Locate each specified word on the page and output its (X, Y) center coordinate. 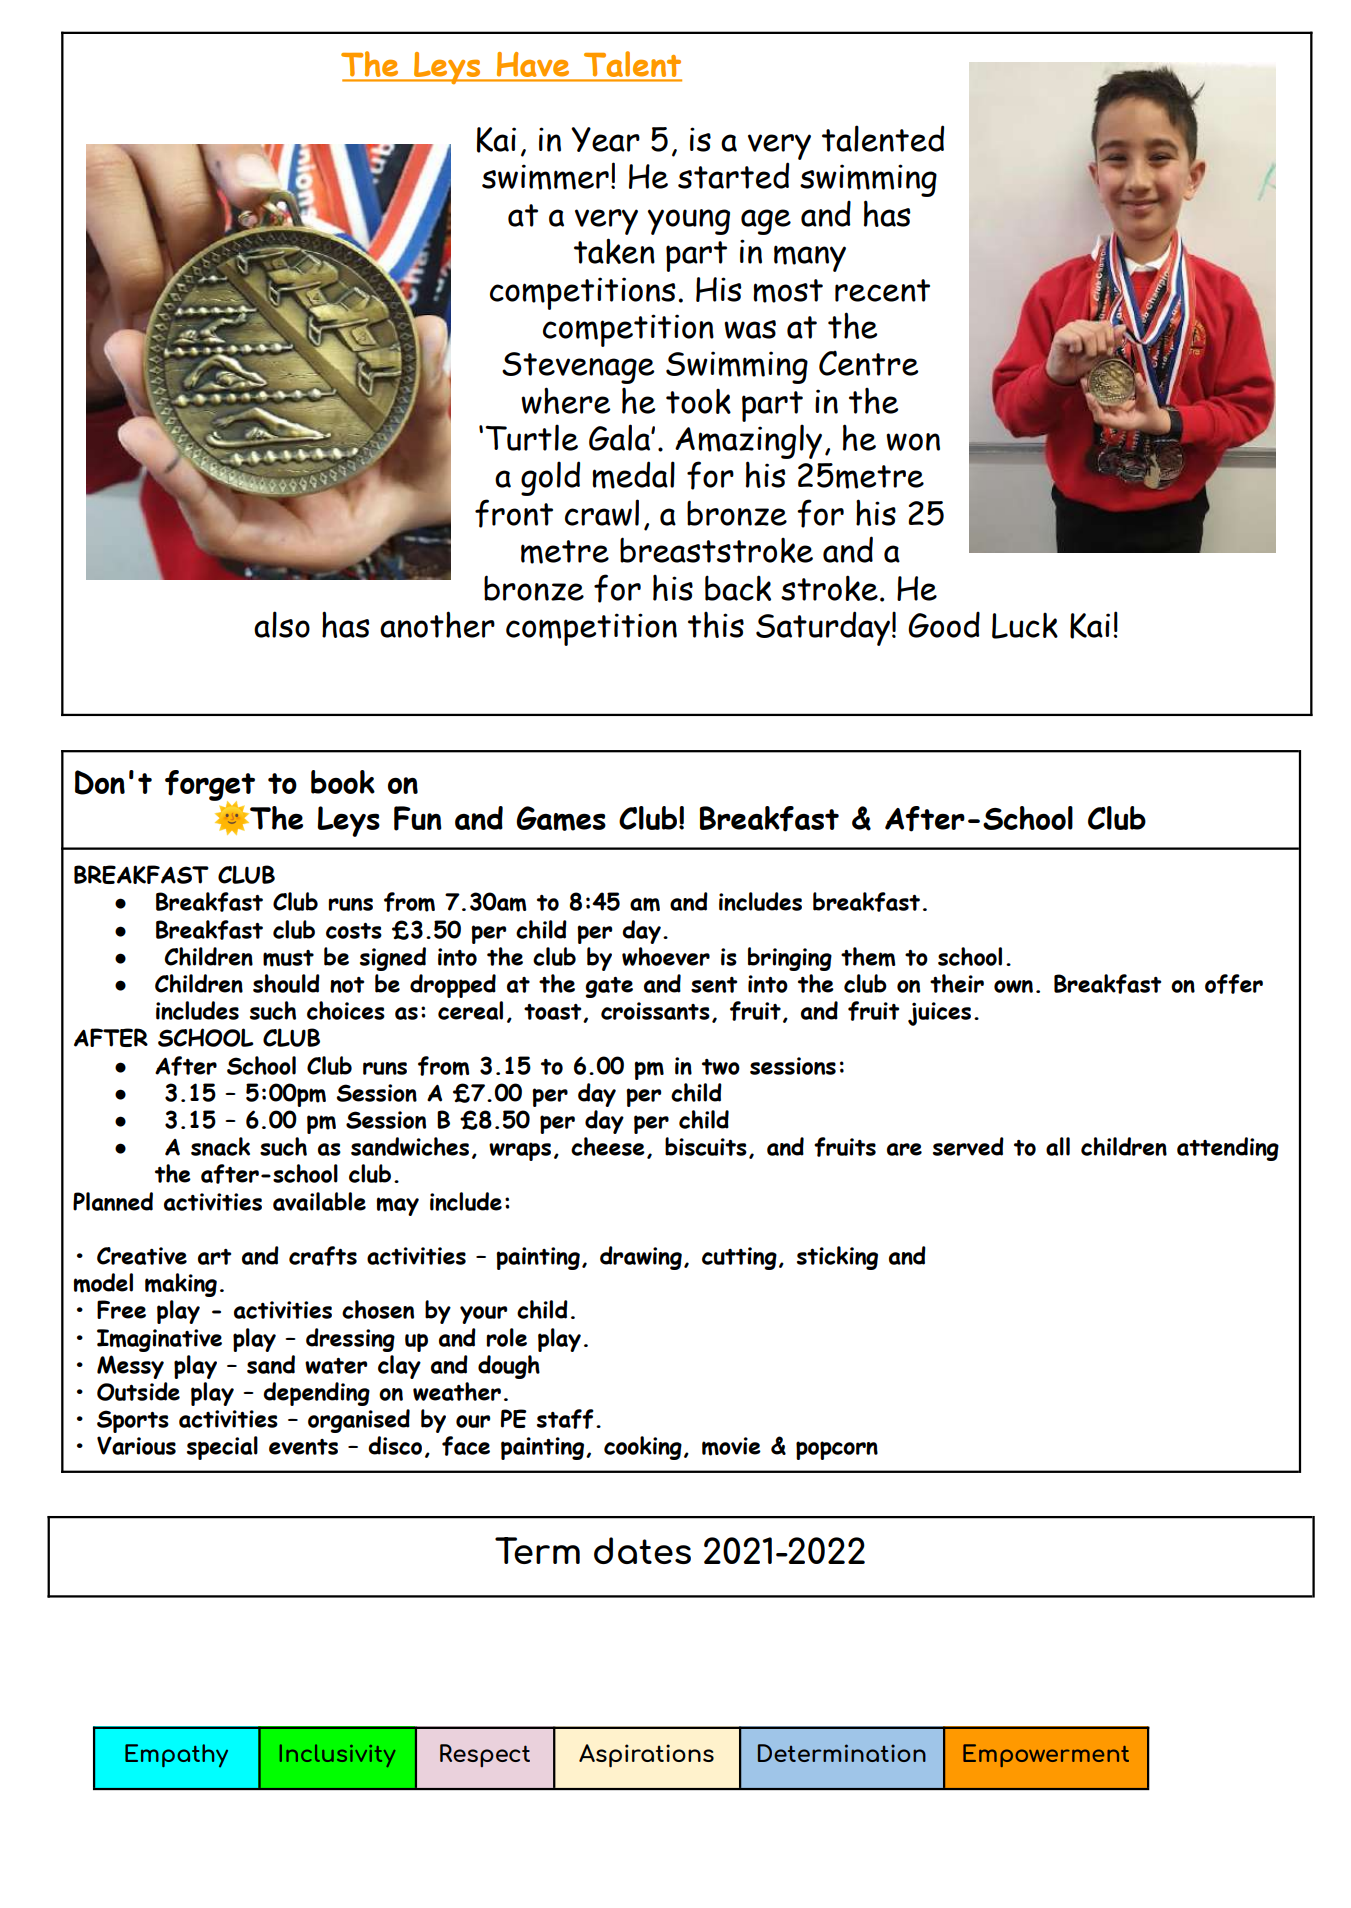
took (698, 401)
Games (561, 818)
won (913, 442)
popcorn (837, 1450)
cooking (643, 1448)
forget (210, 786)
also (282, 624)
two (721, 1067)
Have (533, 64)
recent (882, 290)
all (1058, 1146)
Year (605, 139)
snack (220, 1146)
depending (316, 1394)
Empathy (176, 1756)
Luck (1025, 625)
